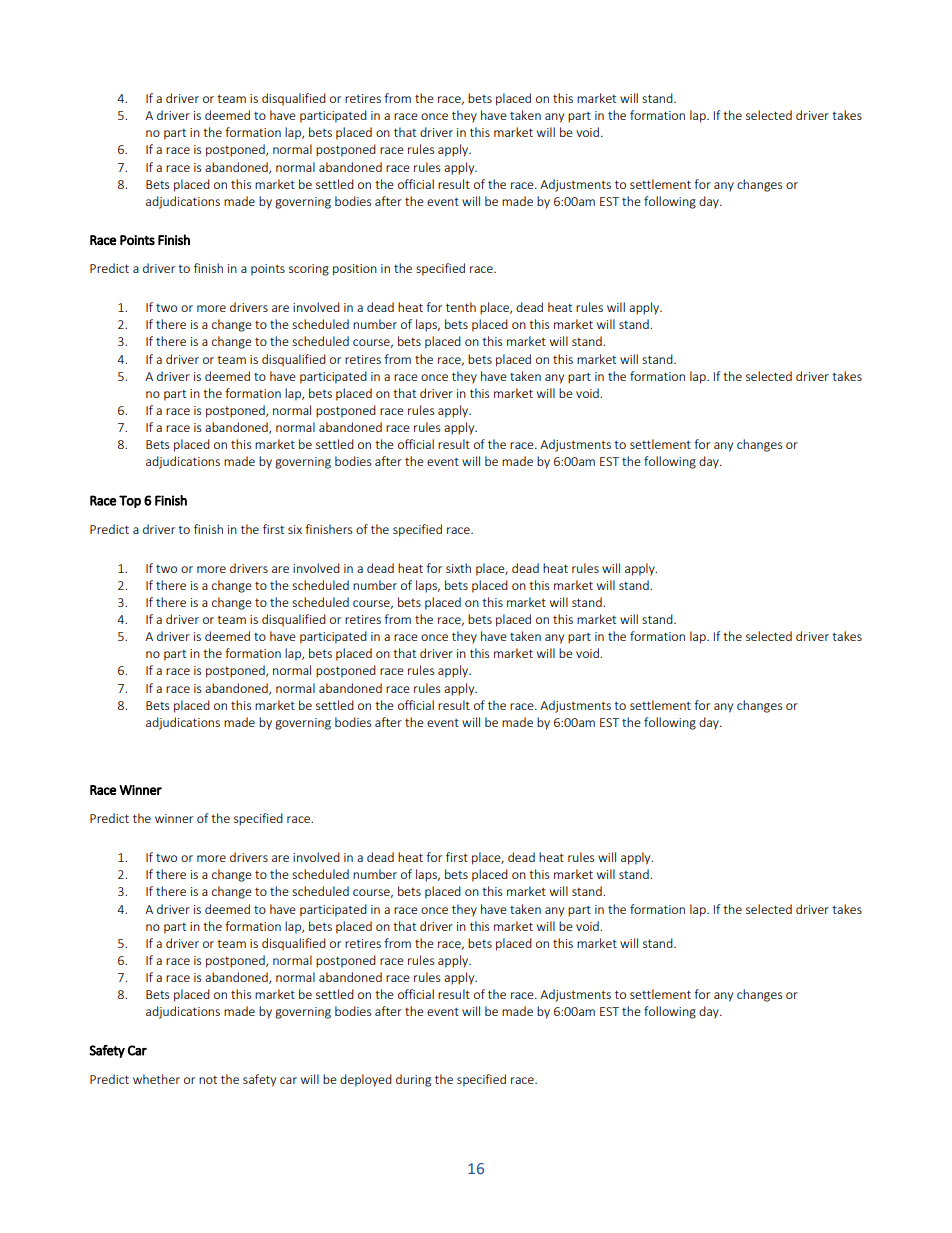 This screenshot has width=952, height=1233. Describe the element at coordinates (309, 270) in the screenshot. I see `scoring` at that location.
